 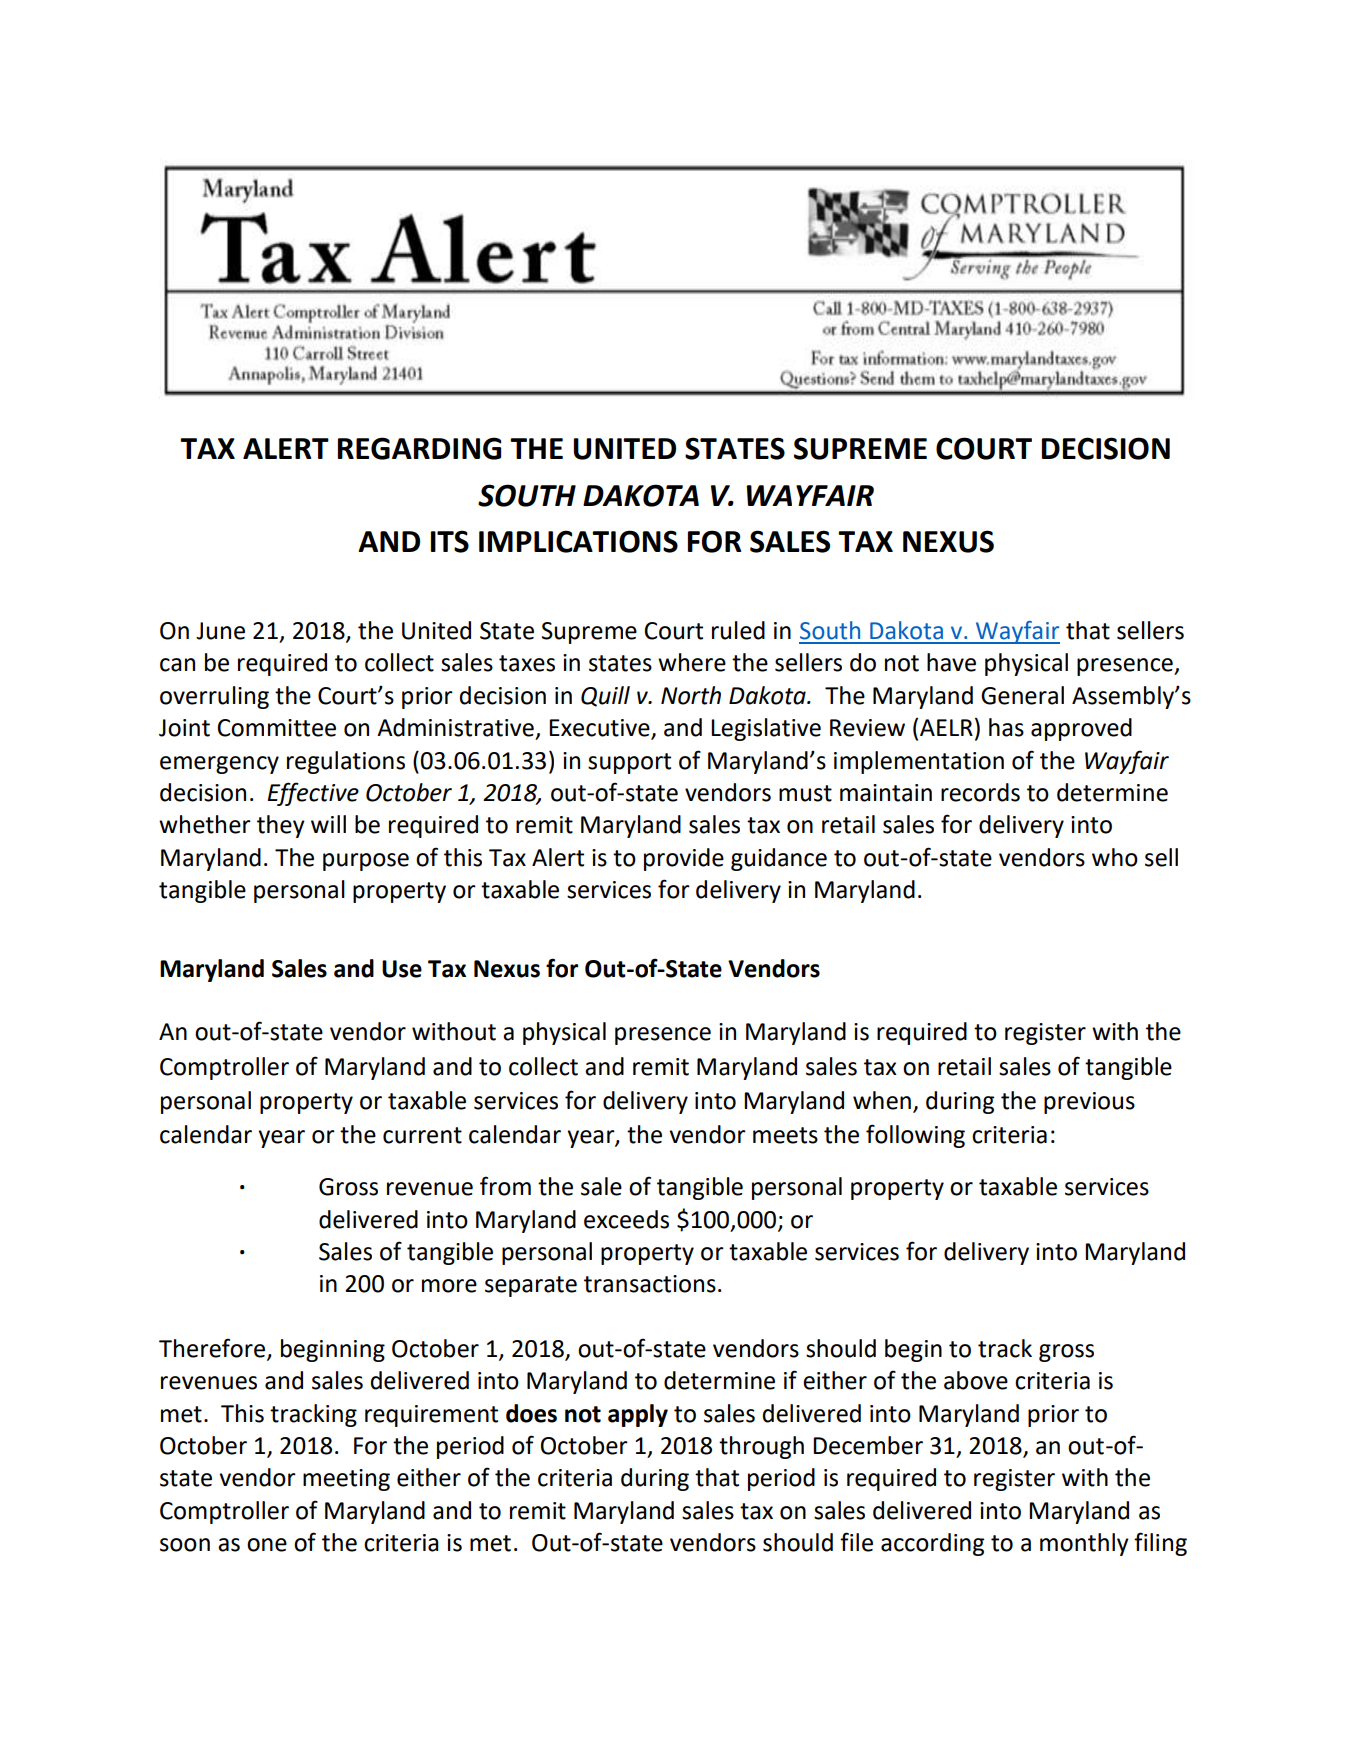 I want to click on monthly, so click(x=1084, y=1544).
